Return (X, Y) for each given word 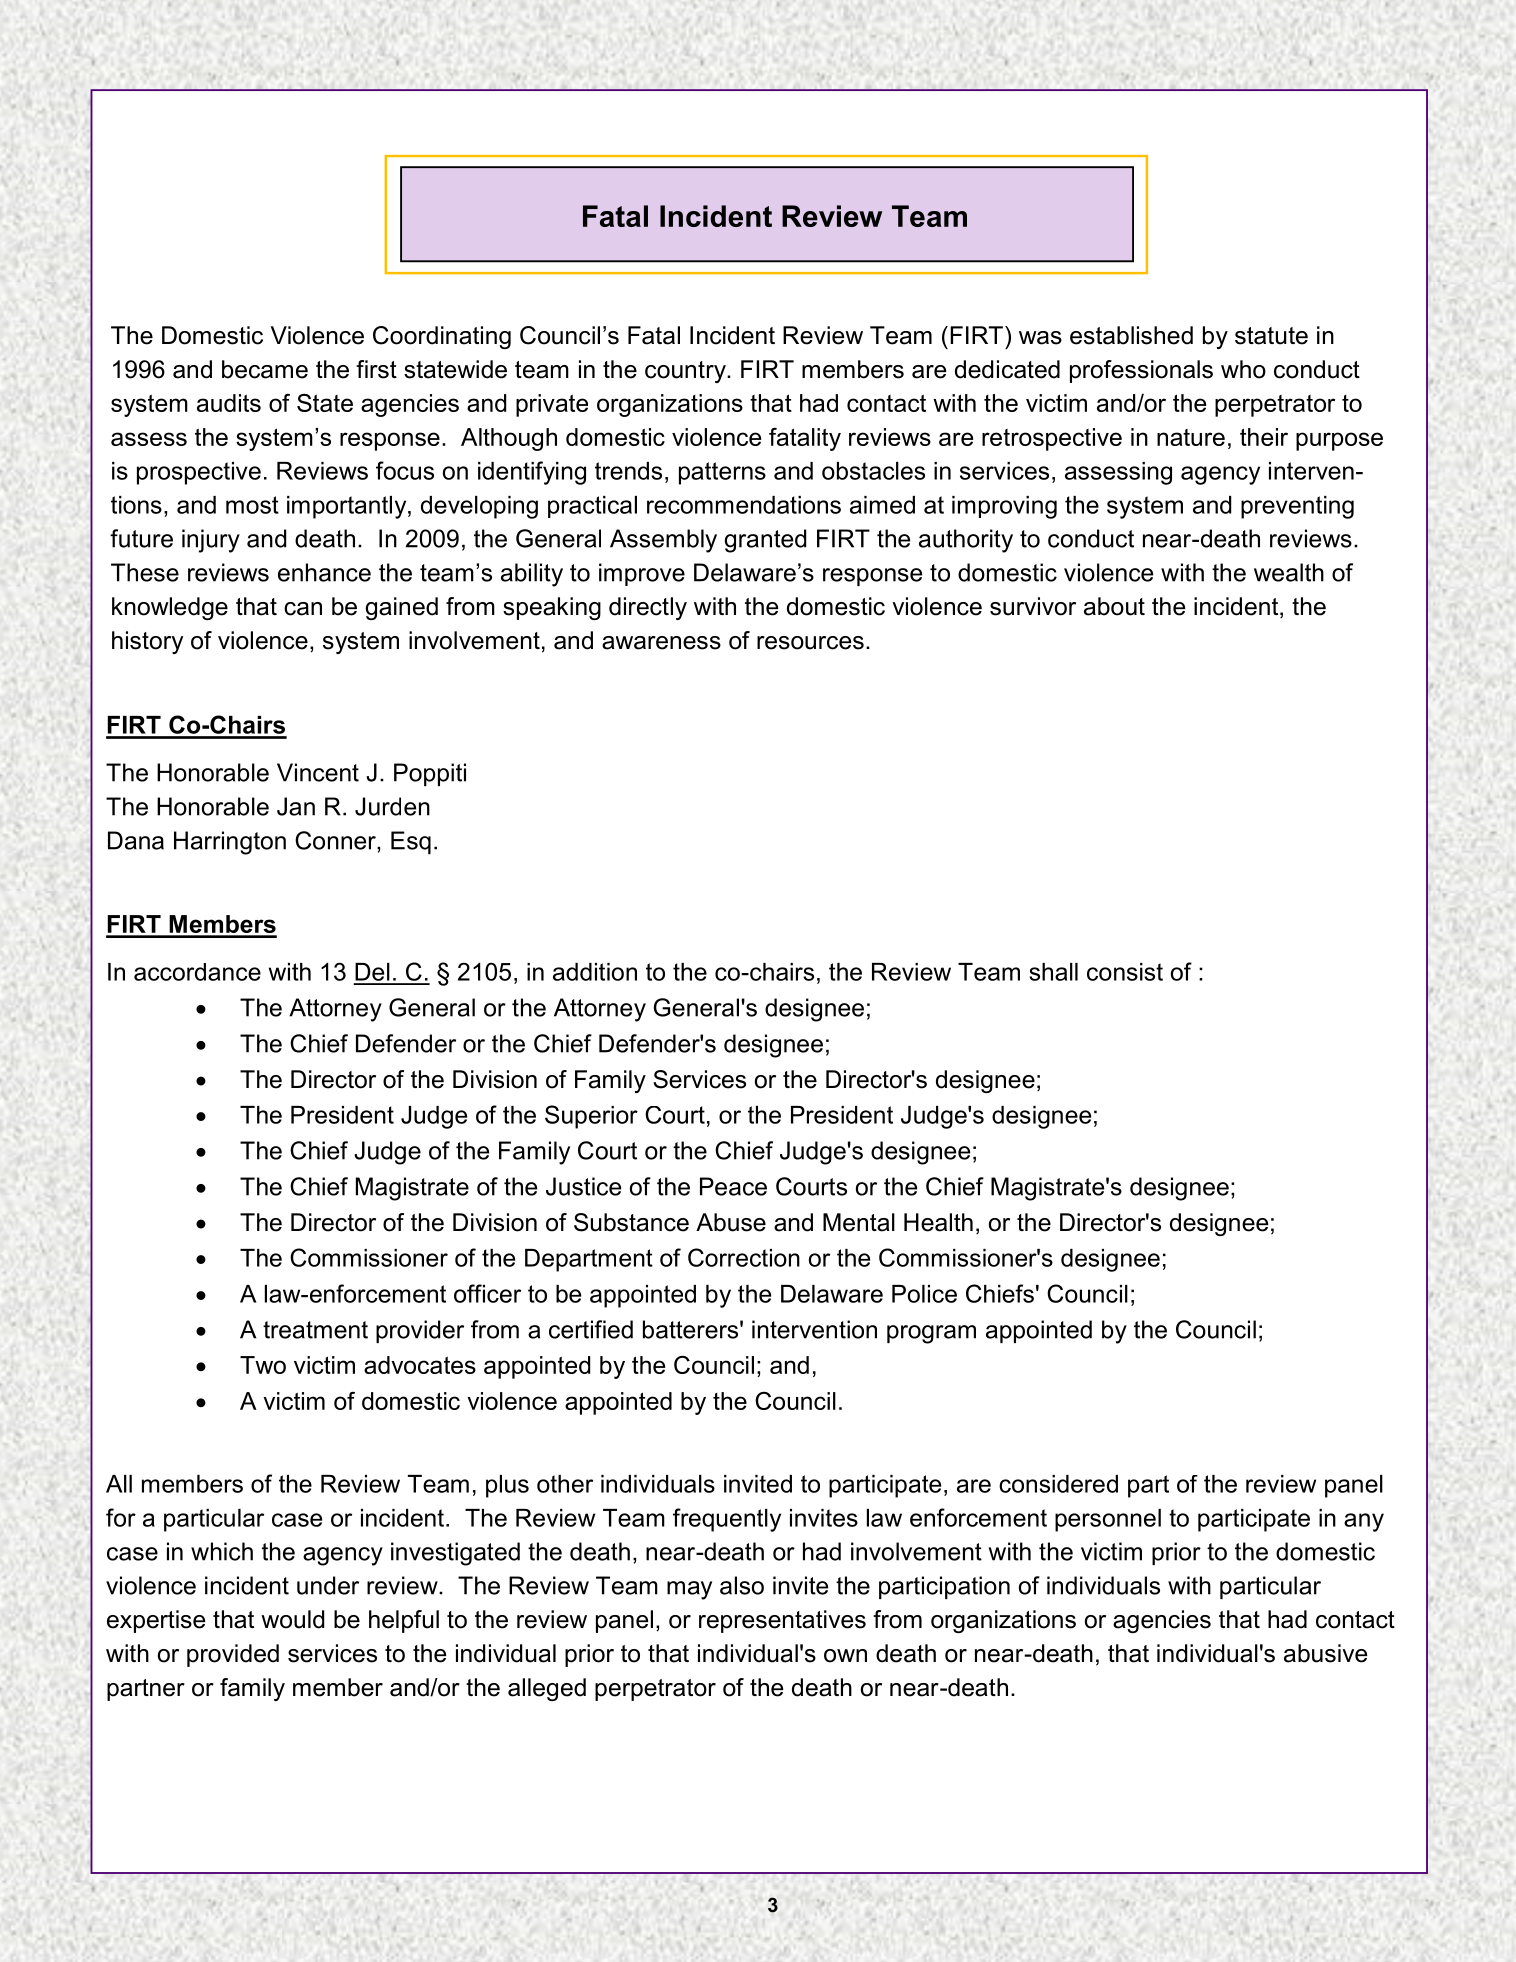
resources (810, 643)
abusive (1325, 1653)
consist (1125, 972)
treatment (315, 1330)
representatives (782, 1621)
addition (595, 972)
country (686, 372)
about (1114, 606)
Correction (744, 1257)
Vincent (318, 772)
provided (233, 1655)
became (265, 369)
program (931, 1334)
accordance (197, 972)
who (1243, 369)
